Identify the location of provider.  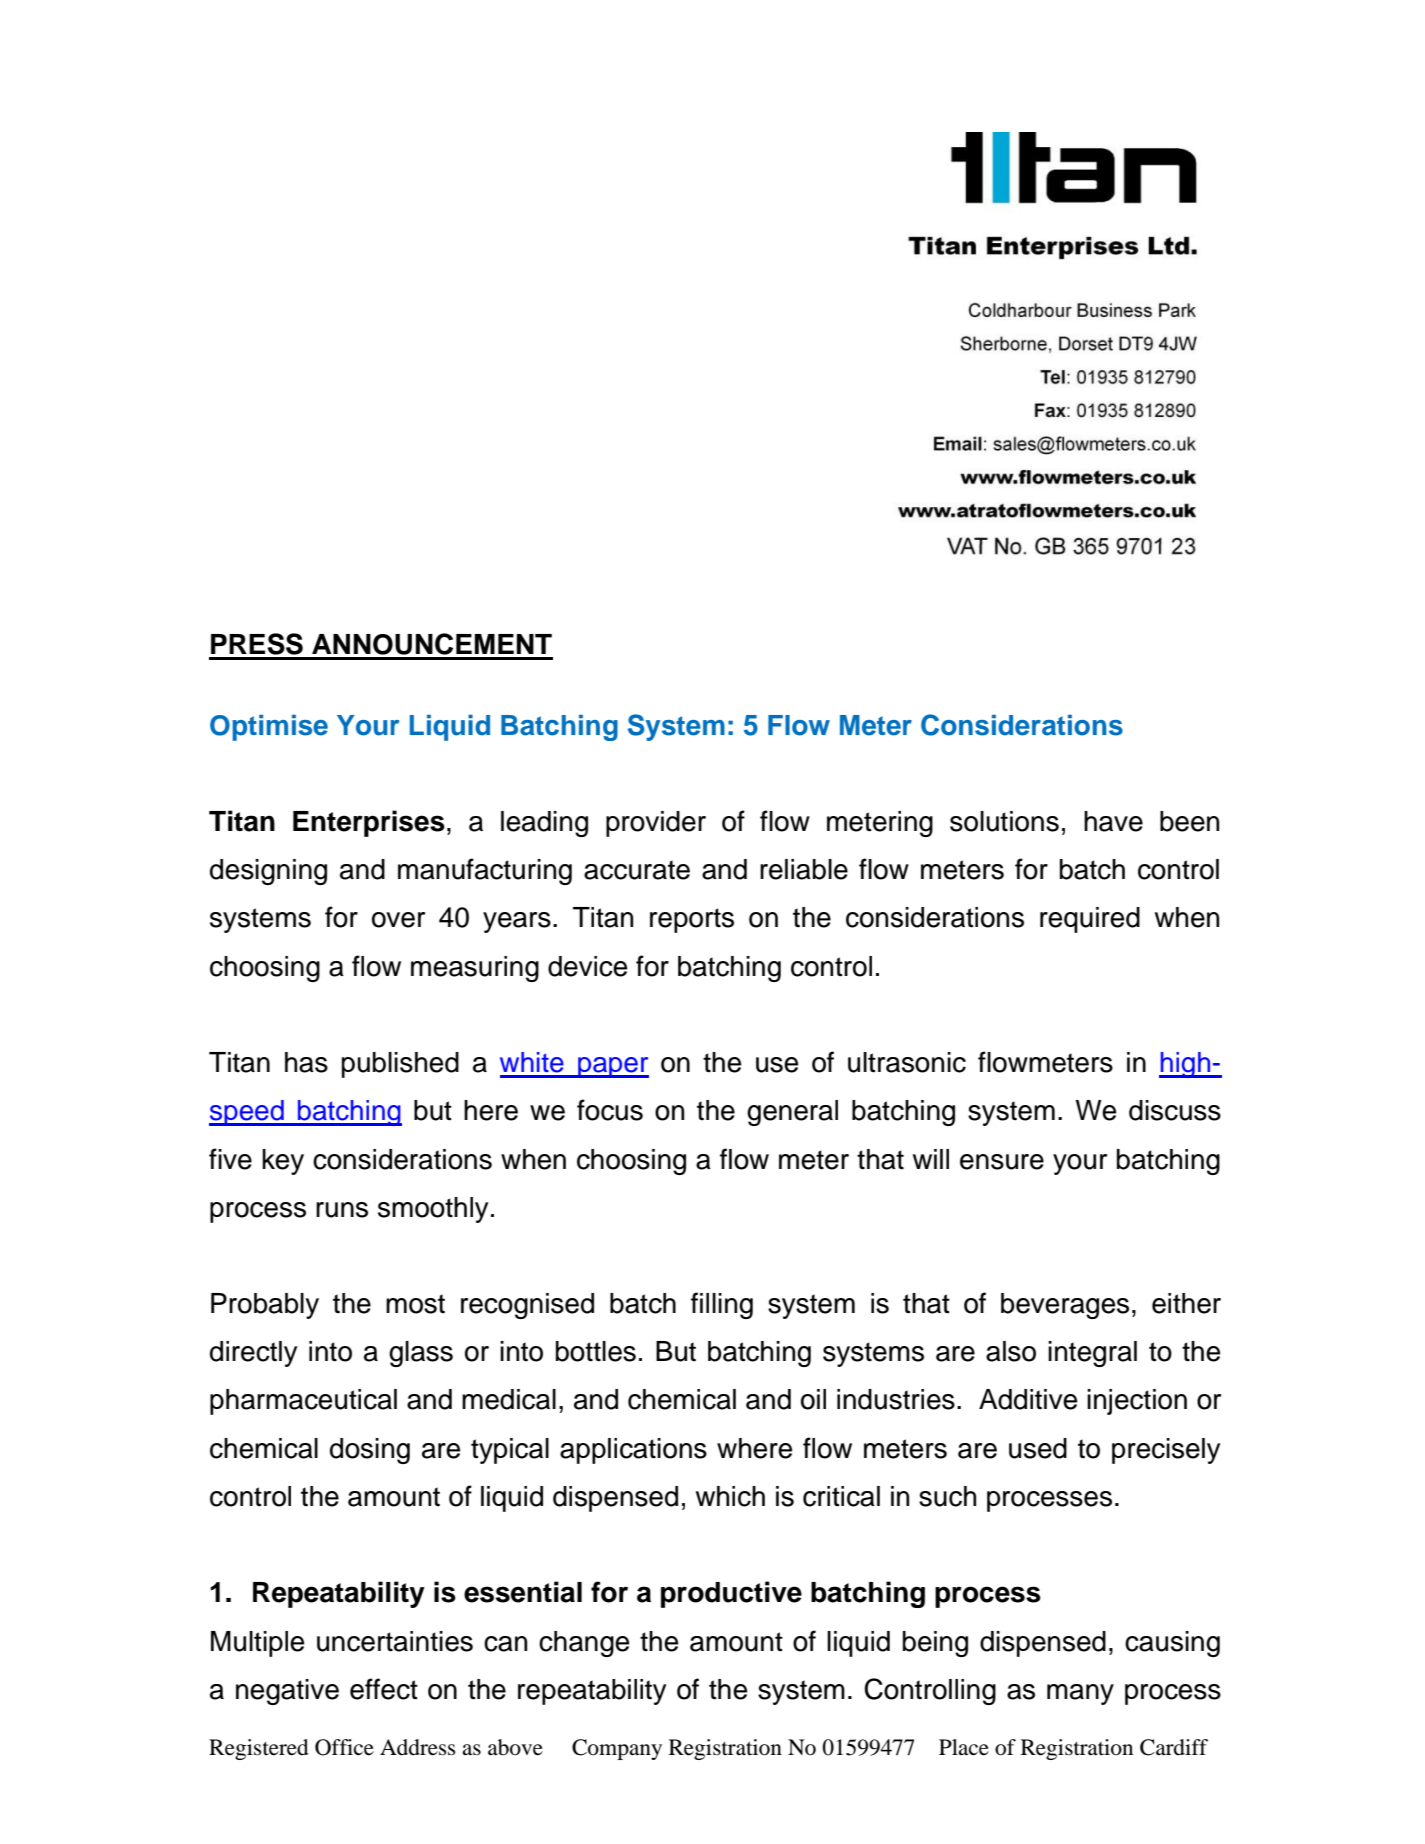
(656, 824).
